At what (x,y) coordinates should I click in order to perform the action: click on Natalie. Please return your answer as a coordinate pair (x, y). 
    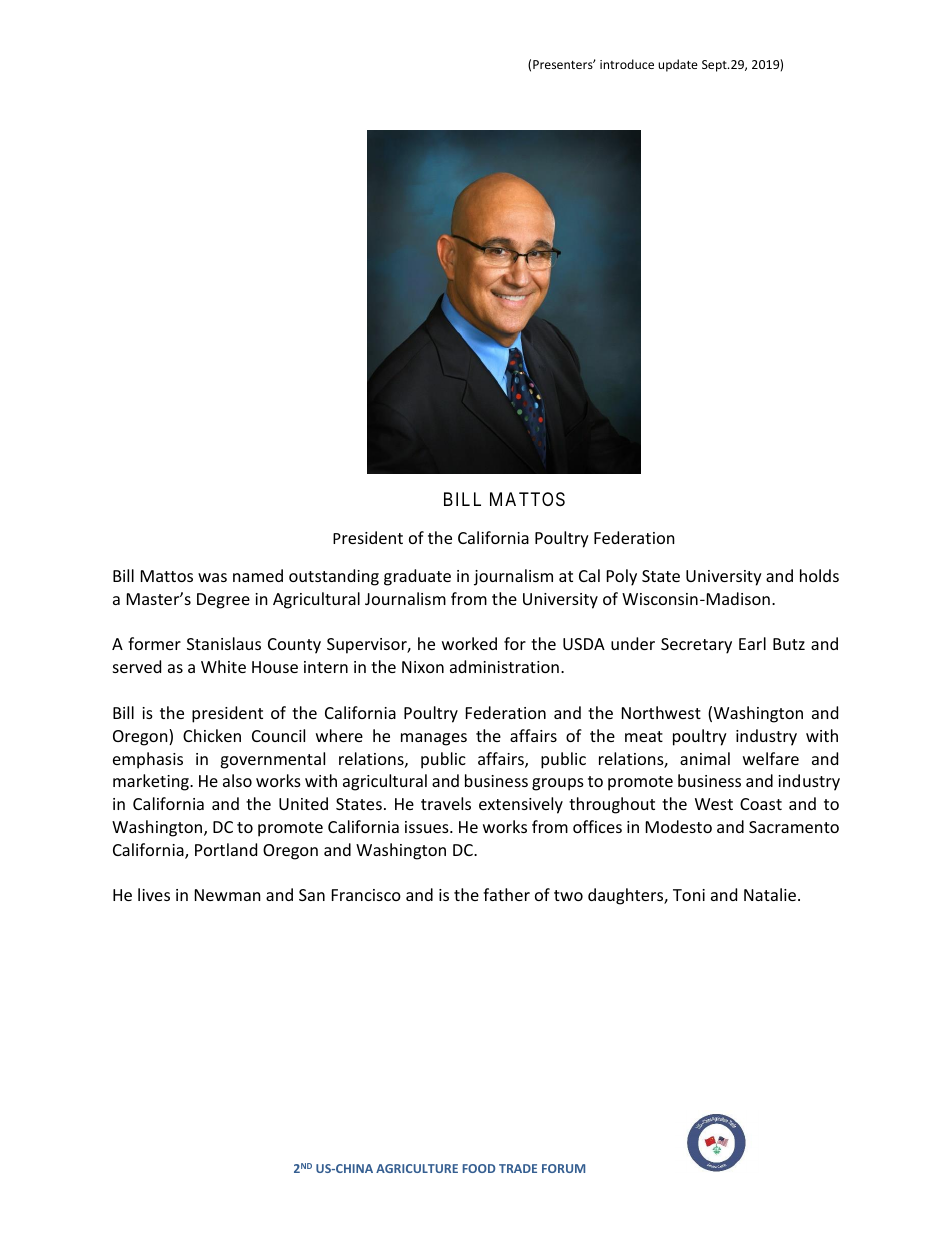
    Looking at the image, I should click on (770, 894).
